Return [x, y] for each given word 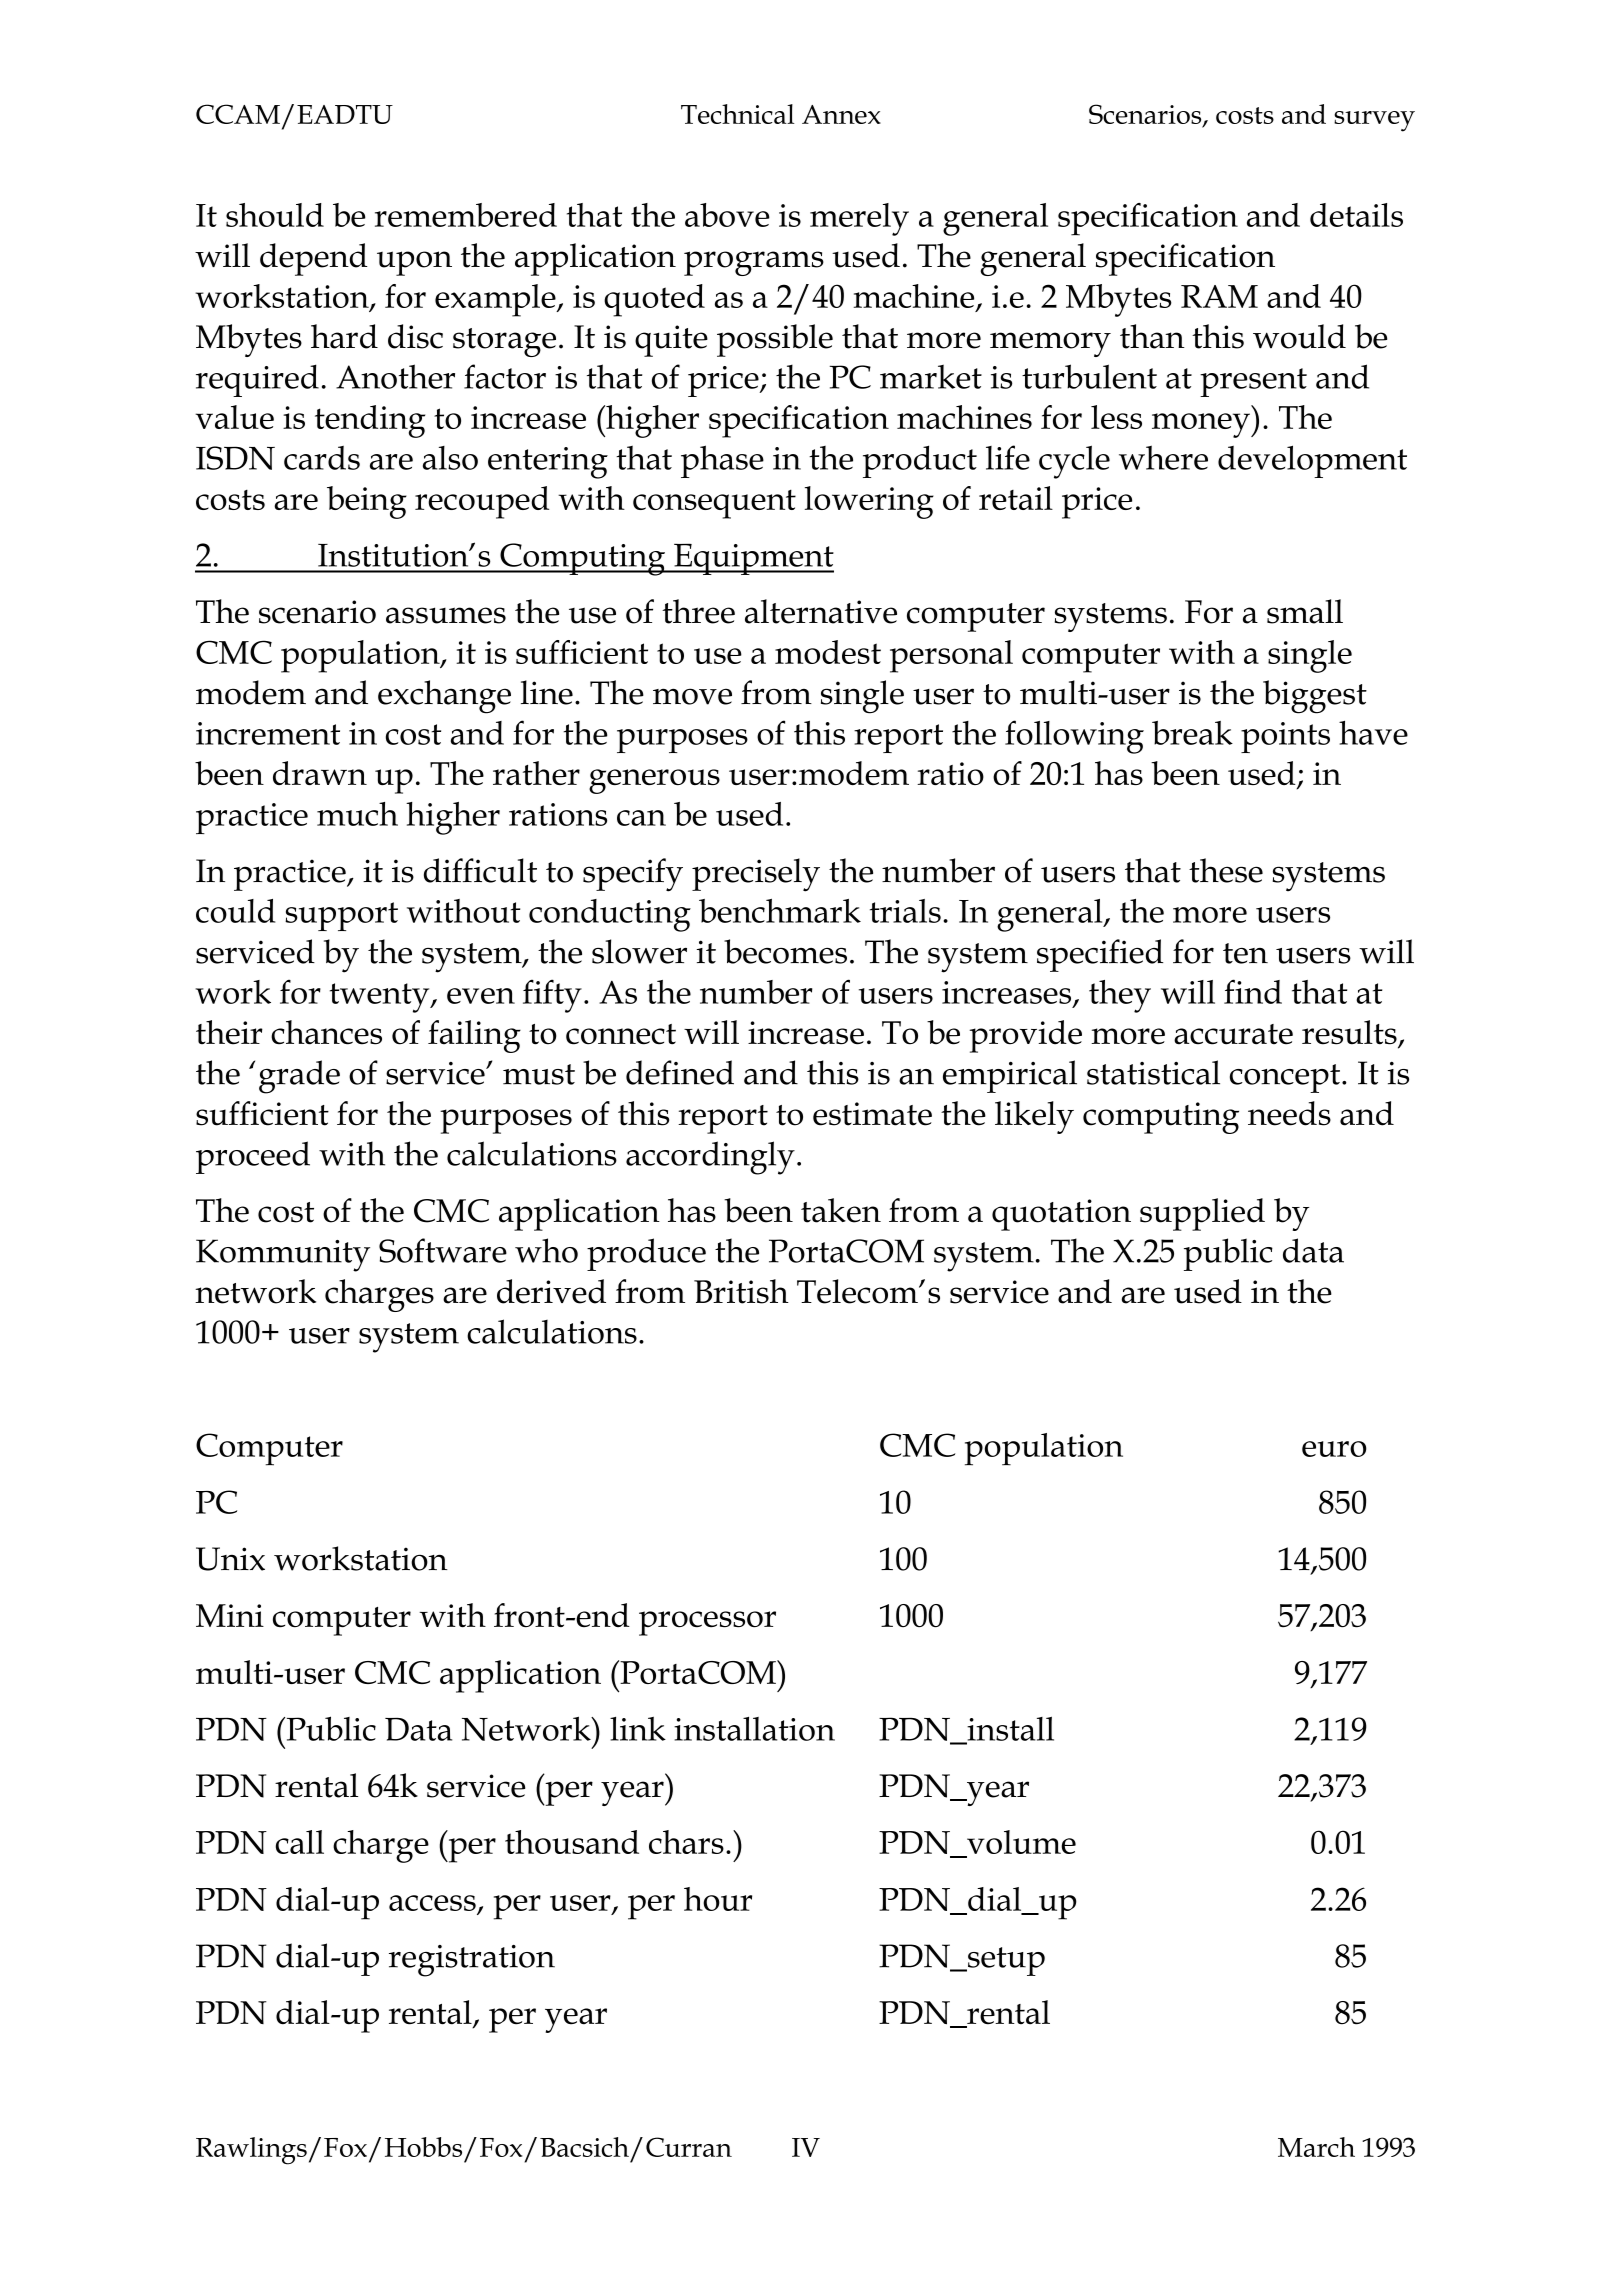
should [275, 215]
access [432, 1903]
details [1356, 215]
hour [718, 1899]
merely [859, 219]
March [1316, 2147]
